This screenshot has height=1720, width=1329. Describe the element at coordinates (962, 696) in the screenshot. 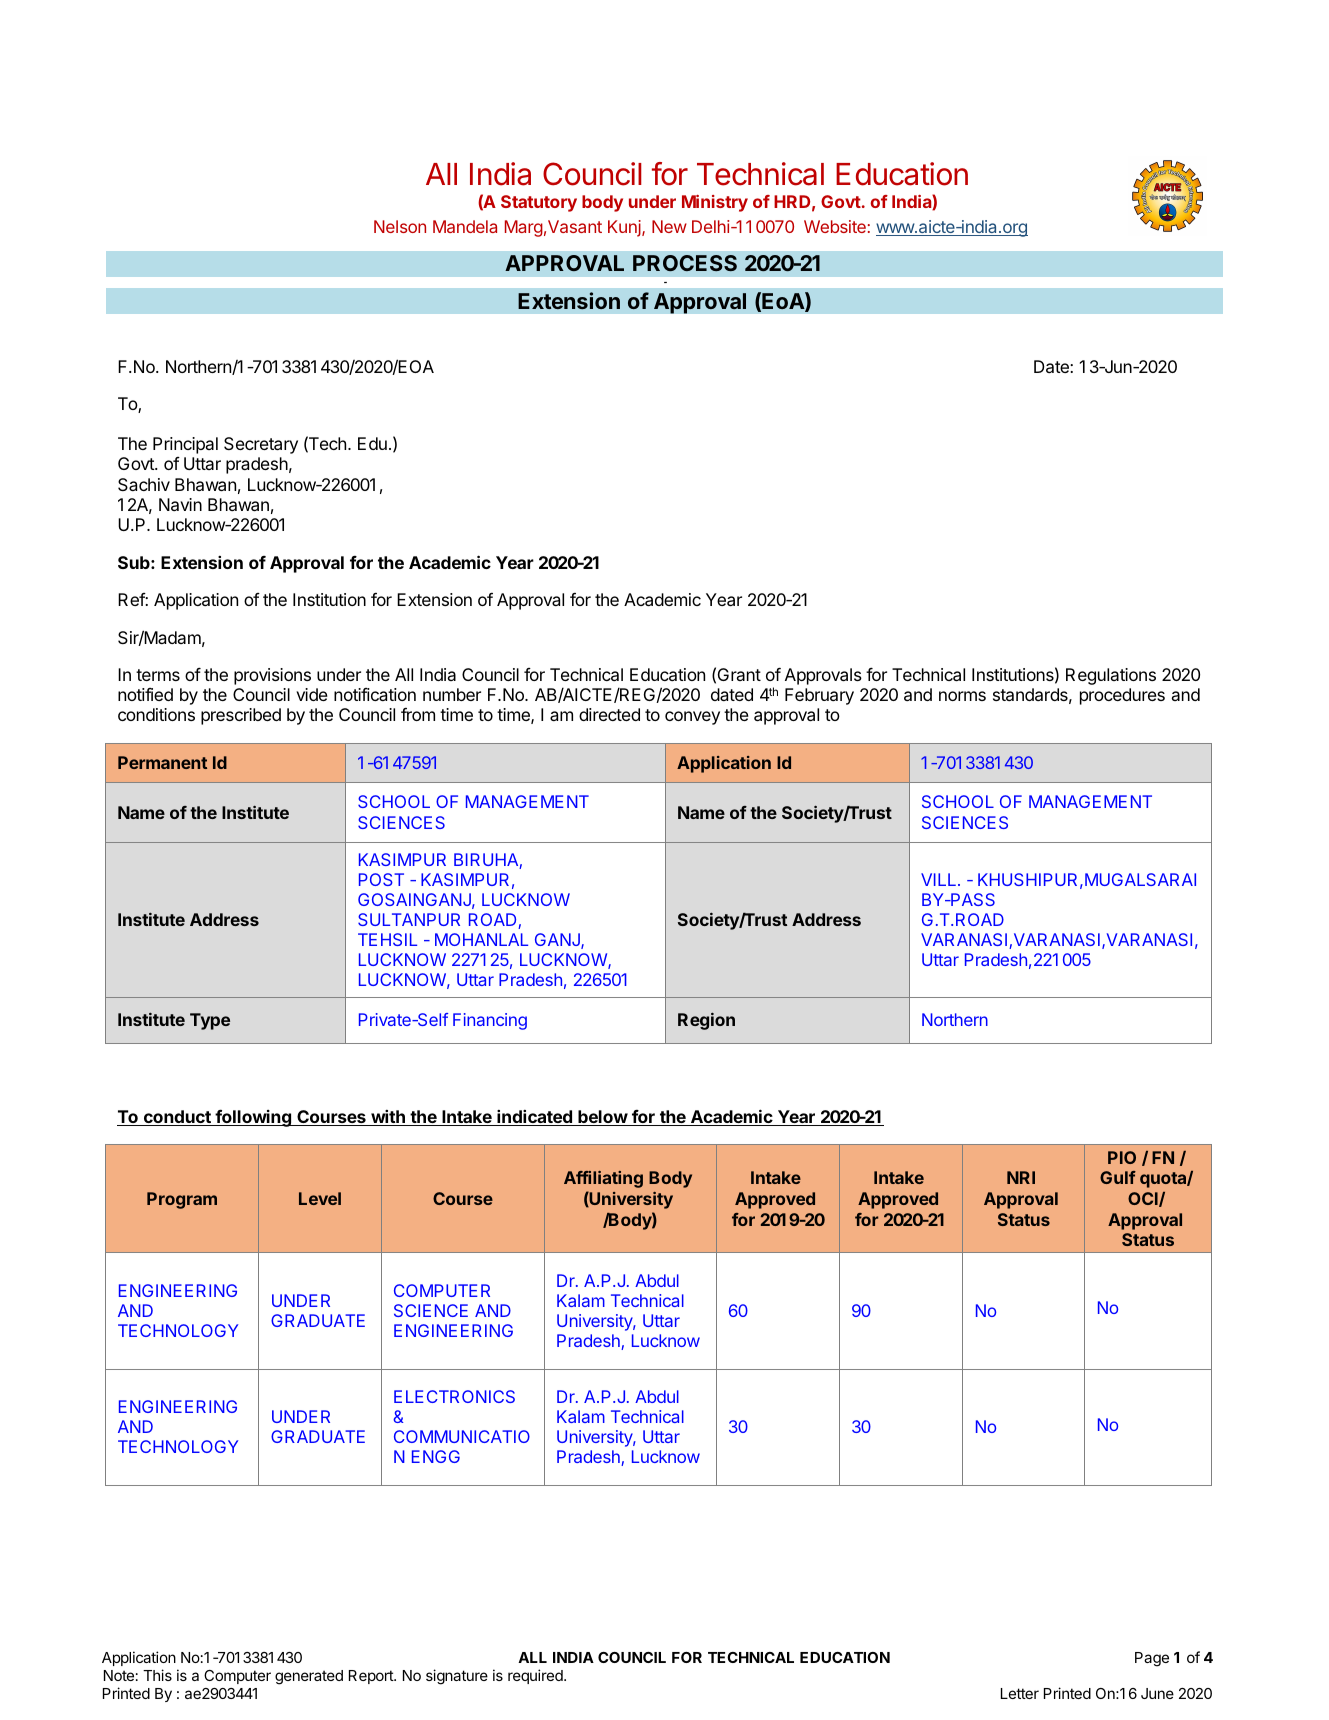

I see `norms` at that location.
